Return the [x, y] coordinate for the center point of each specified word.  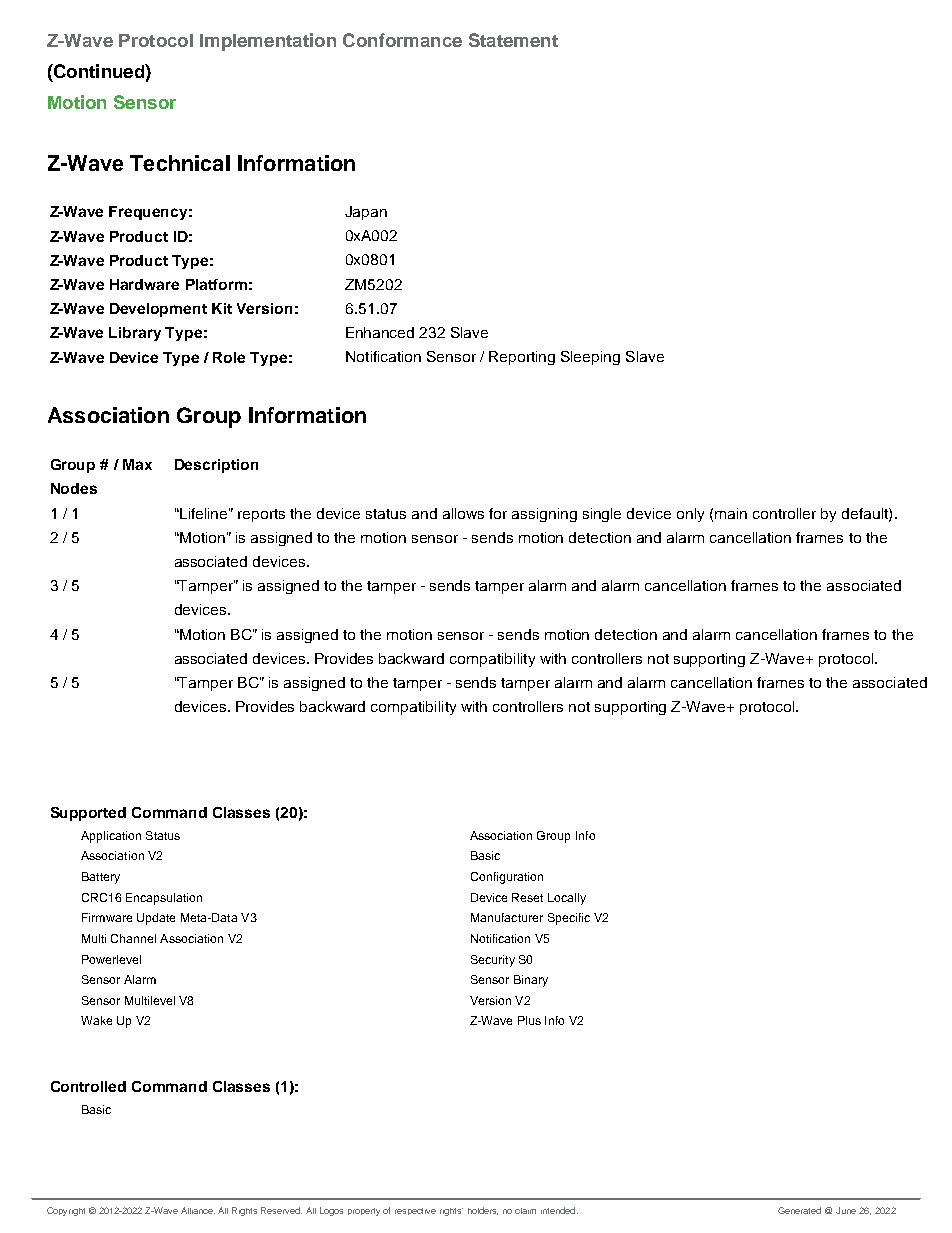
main [731, 513]
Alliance [198, 1210]
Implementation [268, 42]
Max [137, 464]
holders [483, 1211]
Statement [513, 40]
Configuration [507, 878]
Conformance [402, 40]
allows [463, 513]
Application [111, 837]
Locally [567, 899]
